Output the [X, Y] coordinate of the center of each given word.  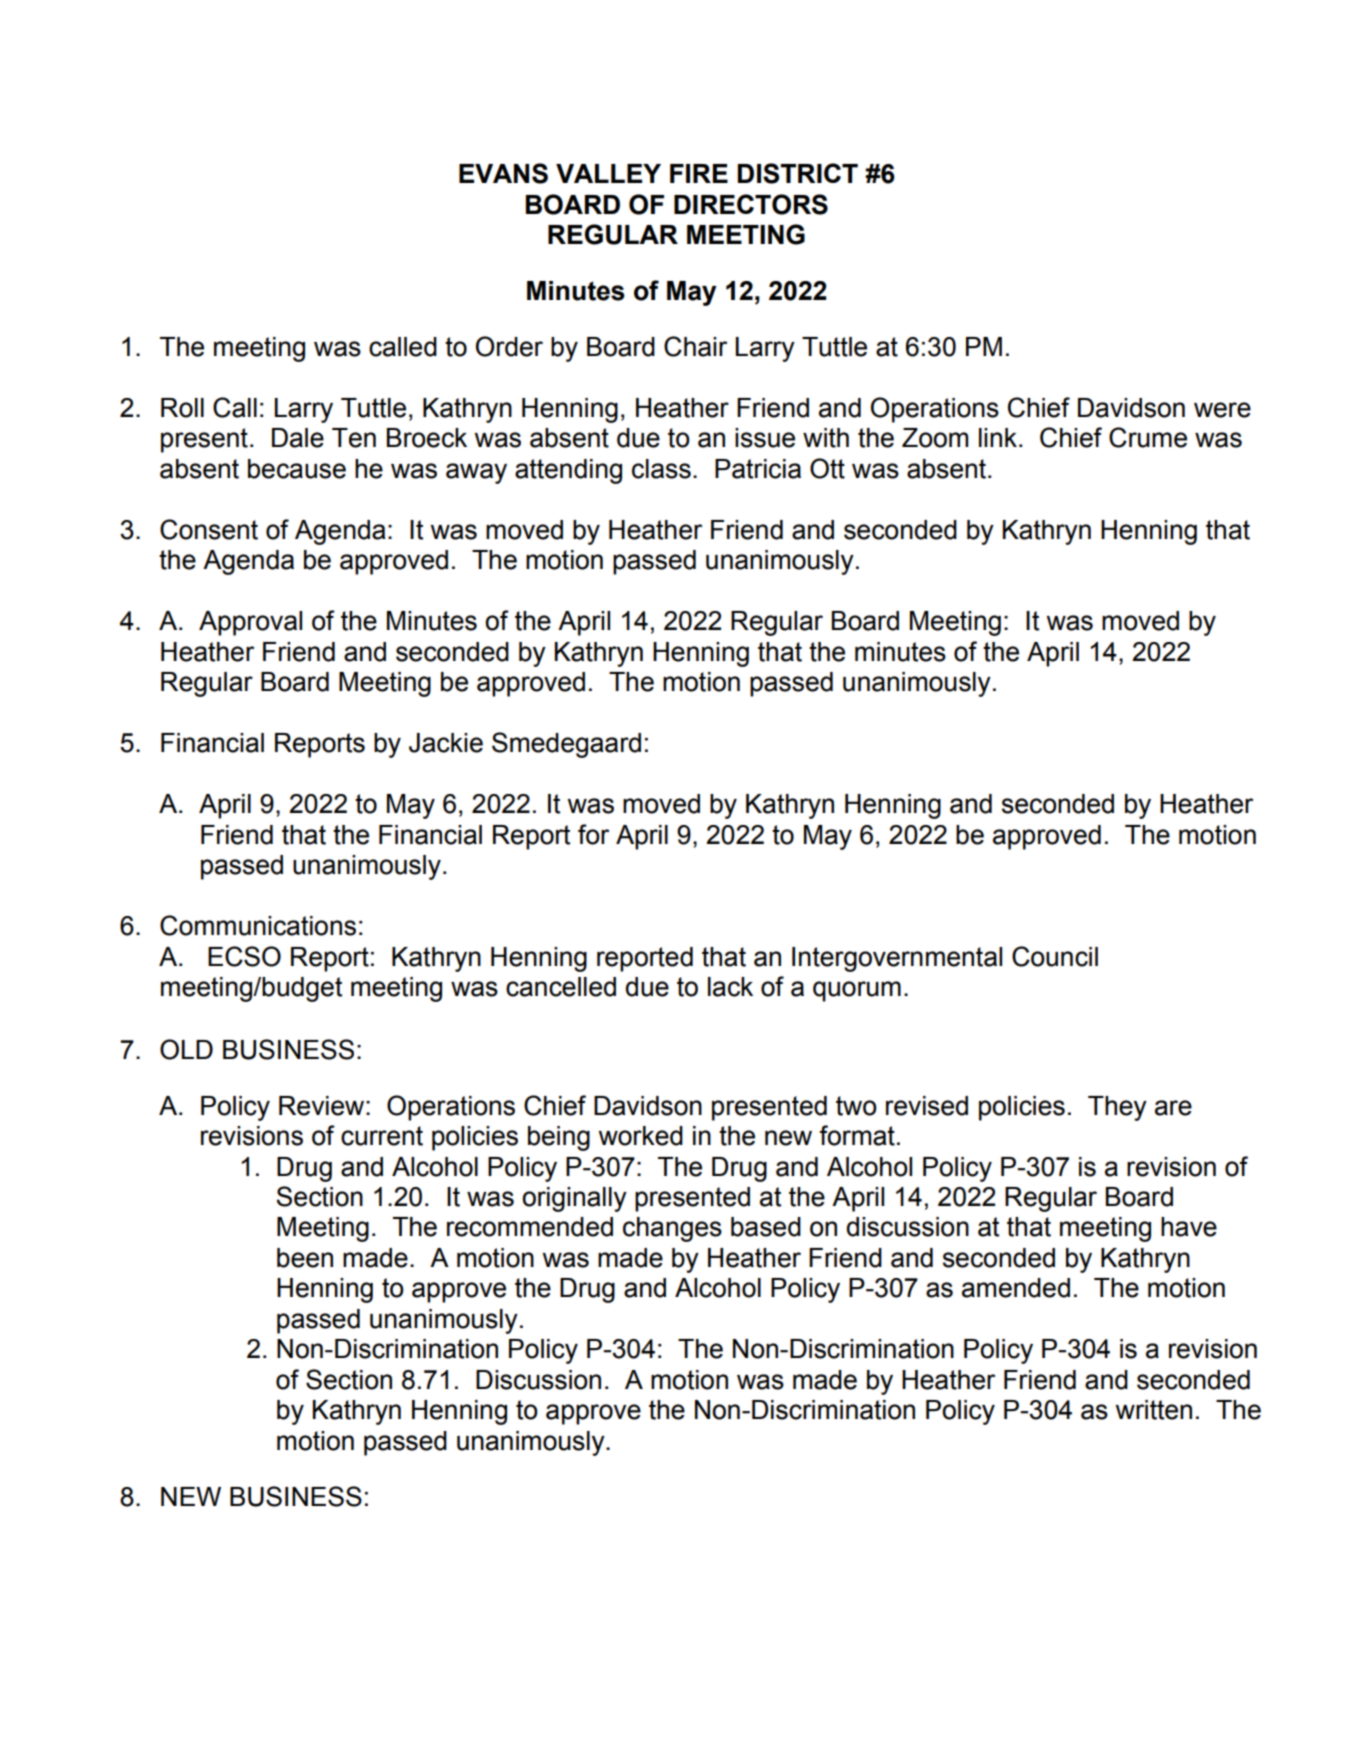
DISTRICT [797, 173]
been [305, 1258]
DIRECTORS [751, 204]
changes [672, 1229]
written [1153, 1410]
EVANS [503, 173]
